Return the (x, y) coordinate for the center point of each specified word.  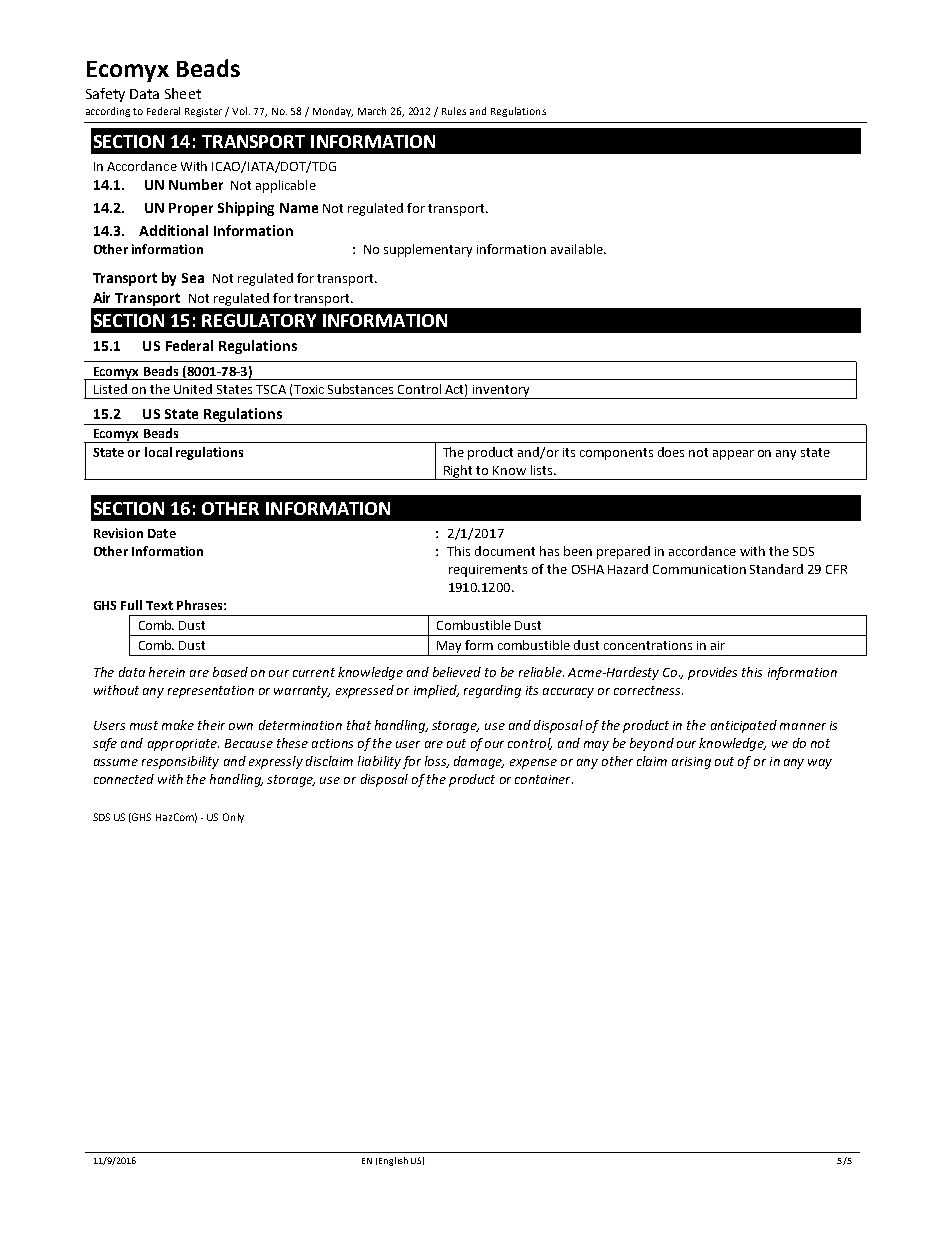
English (393, 1161)
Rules (454, 111)
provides (712, 673)
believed (457, 672)
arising (691, 763)
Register (205, 112)
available (578, 249)
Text (159, 605)
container (544, 779)
